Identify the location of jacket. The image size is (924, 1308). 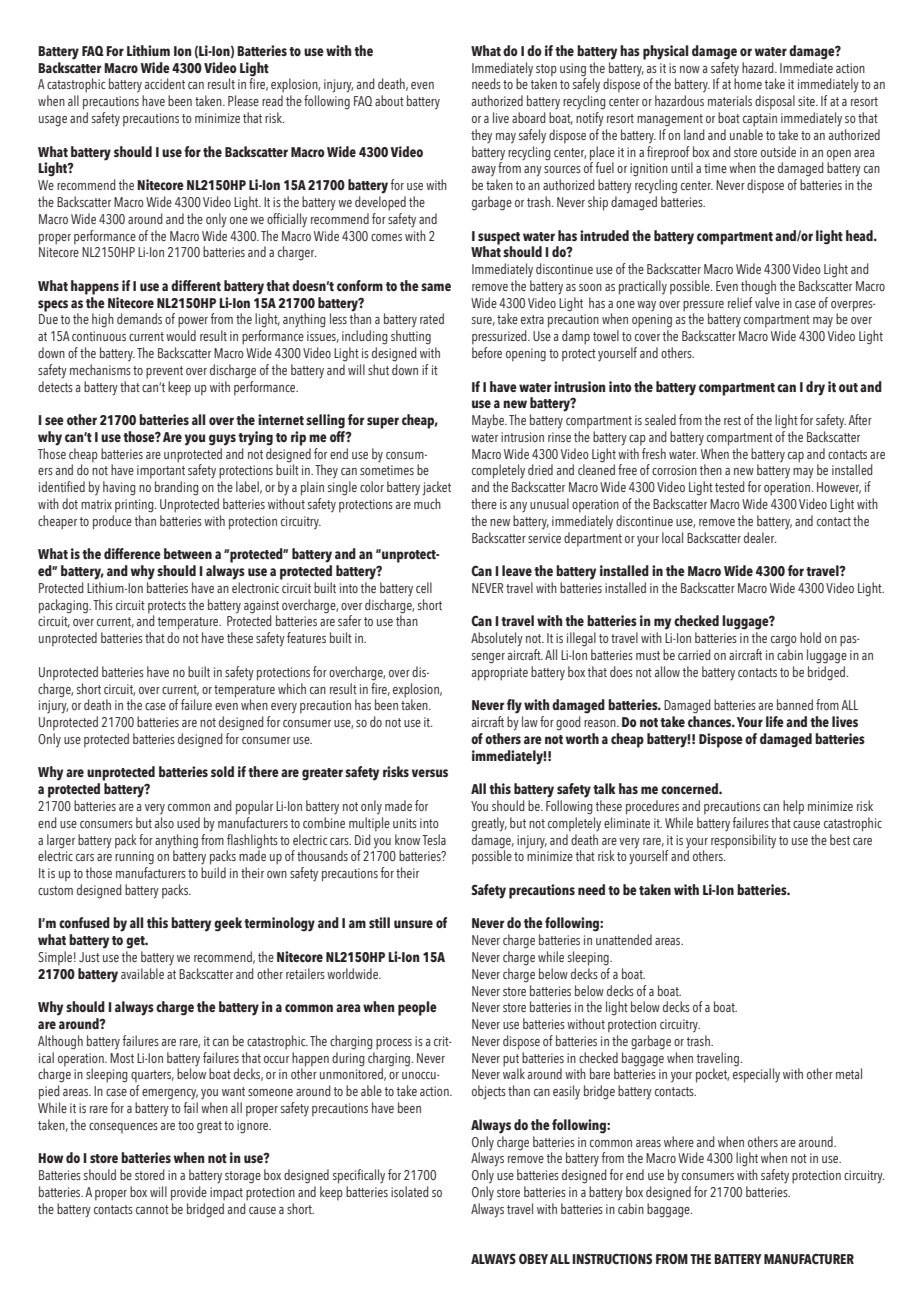
(437, 488).
